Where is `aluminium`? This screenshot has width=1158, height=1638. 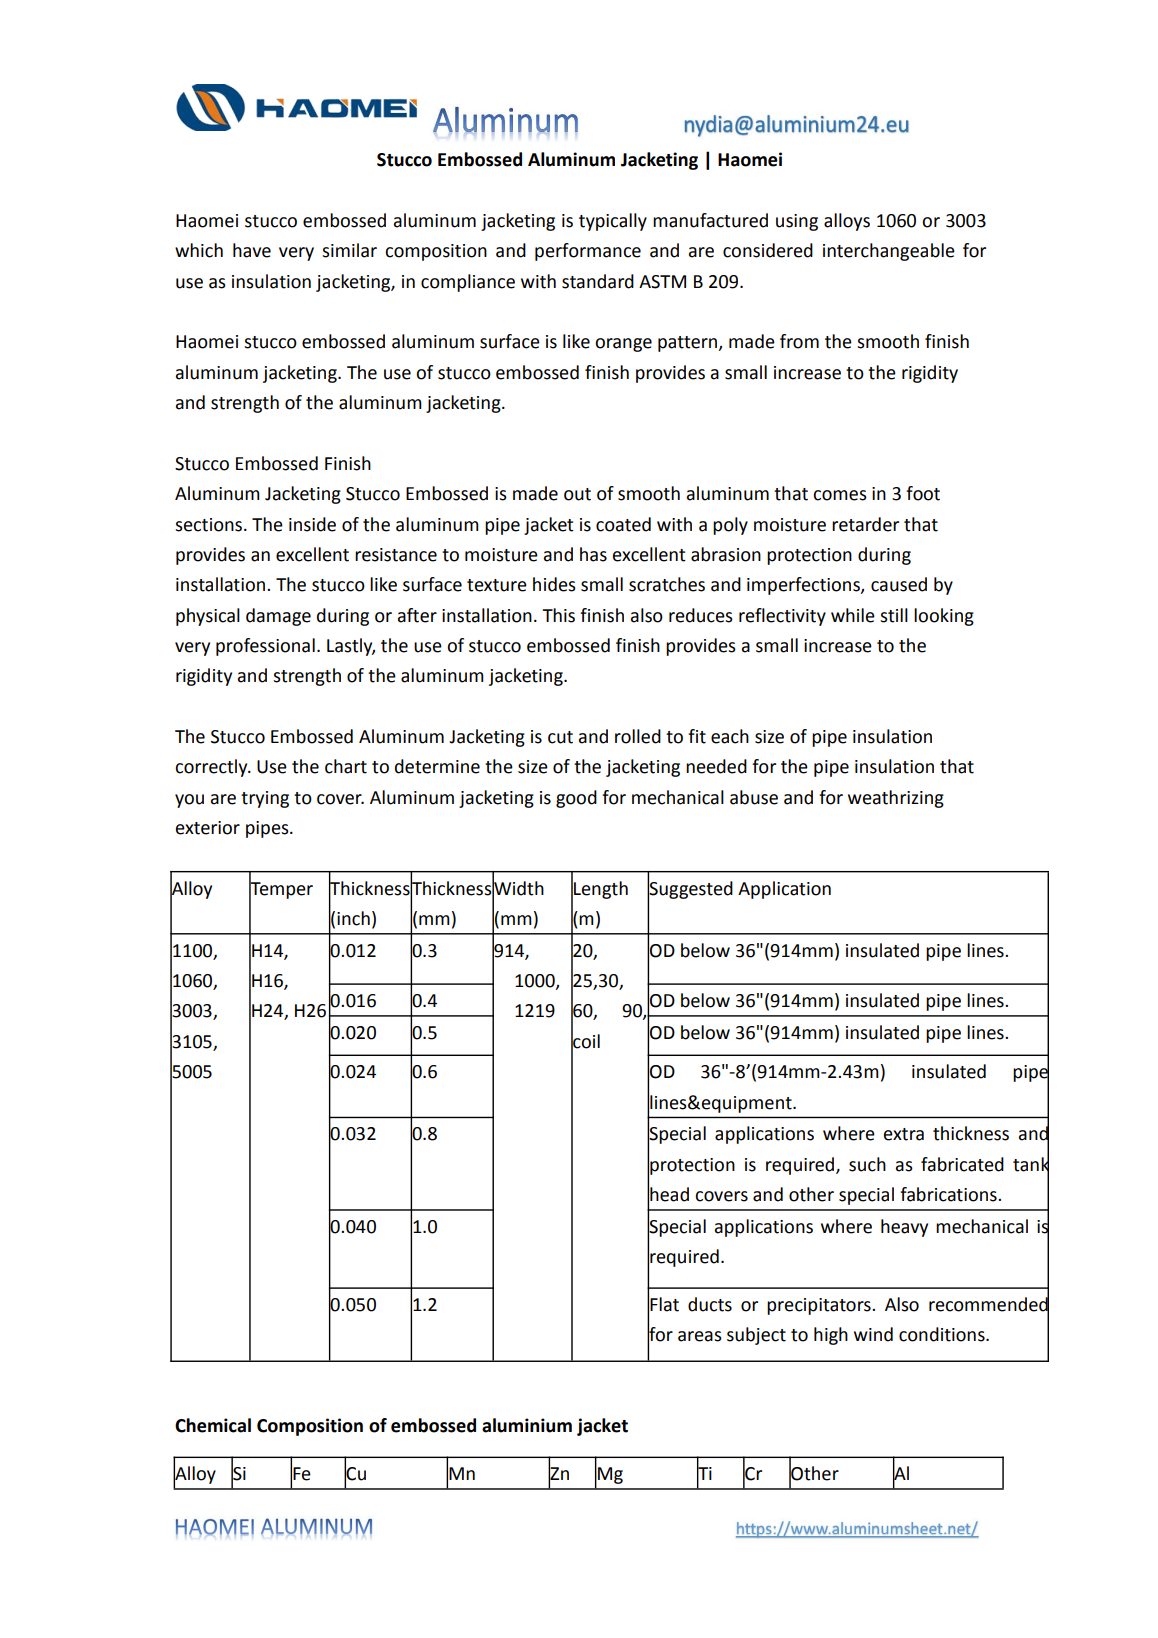 aluminium is located at coordinates (527, 1425).
